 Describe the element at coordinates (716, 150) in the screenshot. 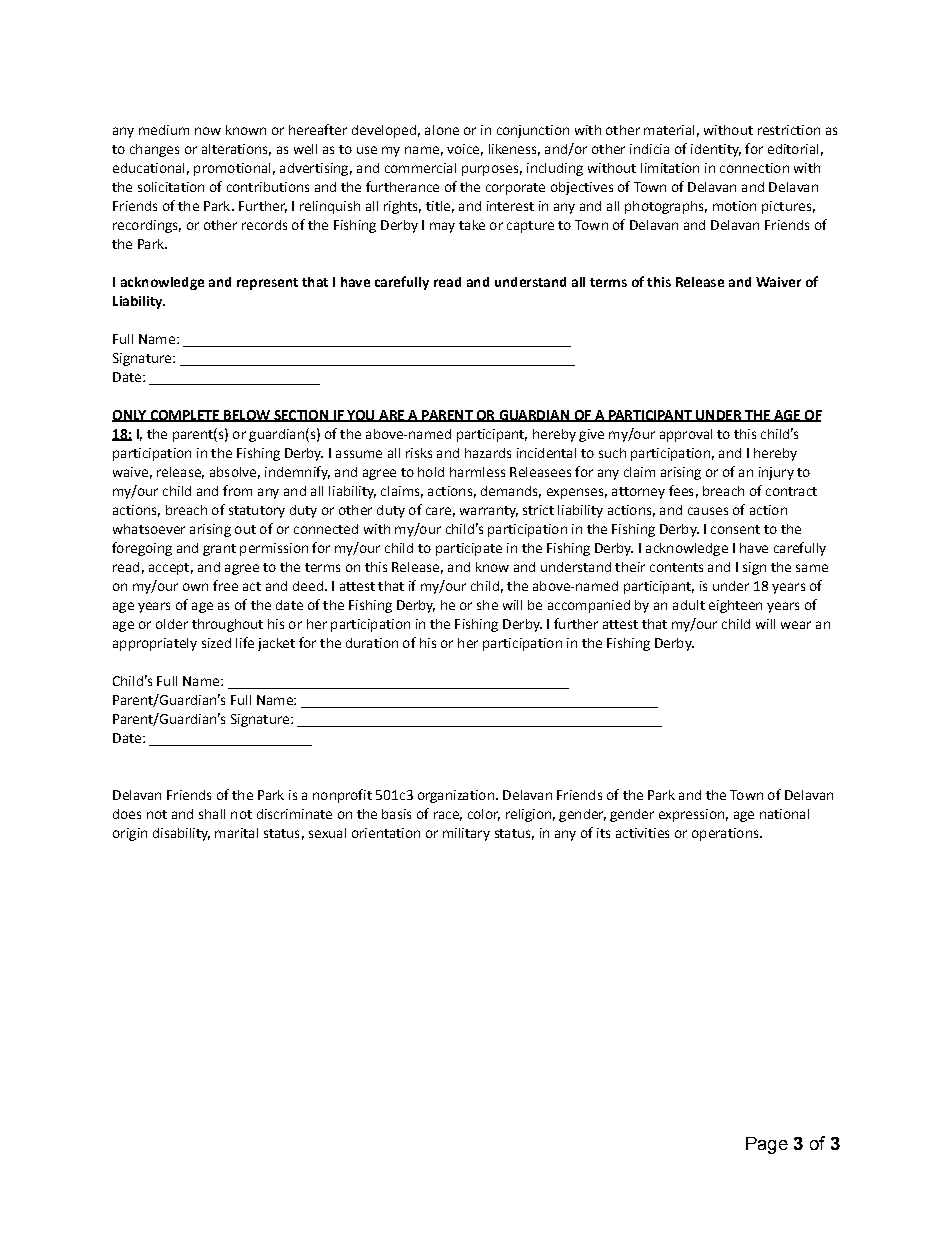

I see `identity` at that location.
